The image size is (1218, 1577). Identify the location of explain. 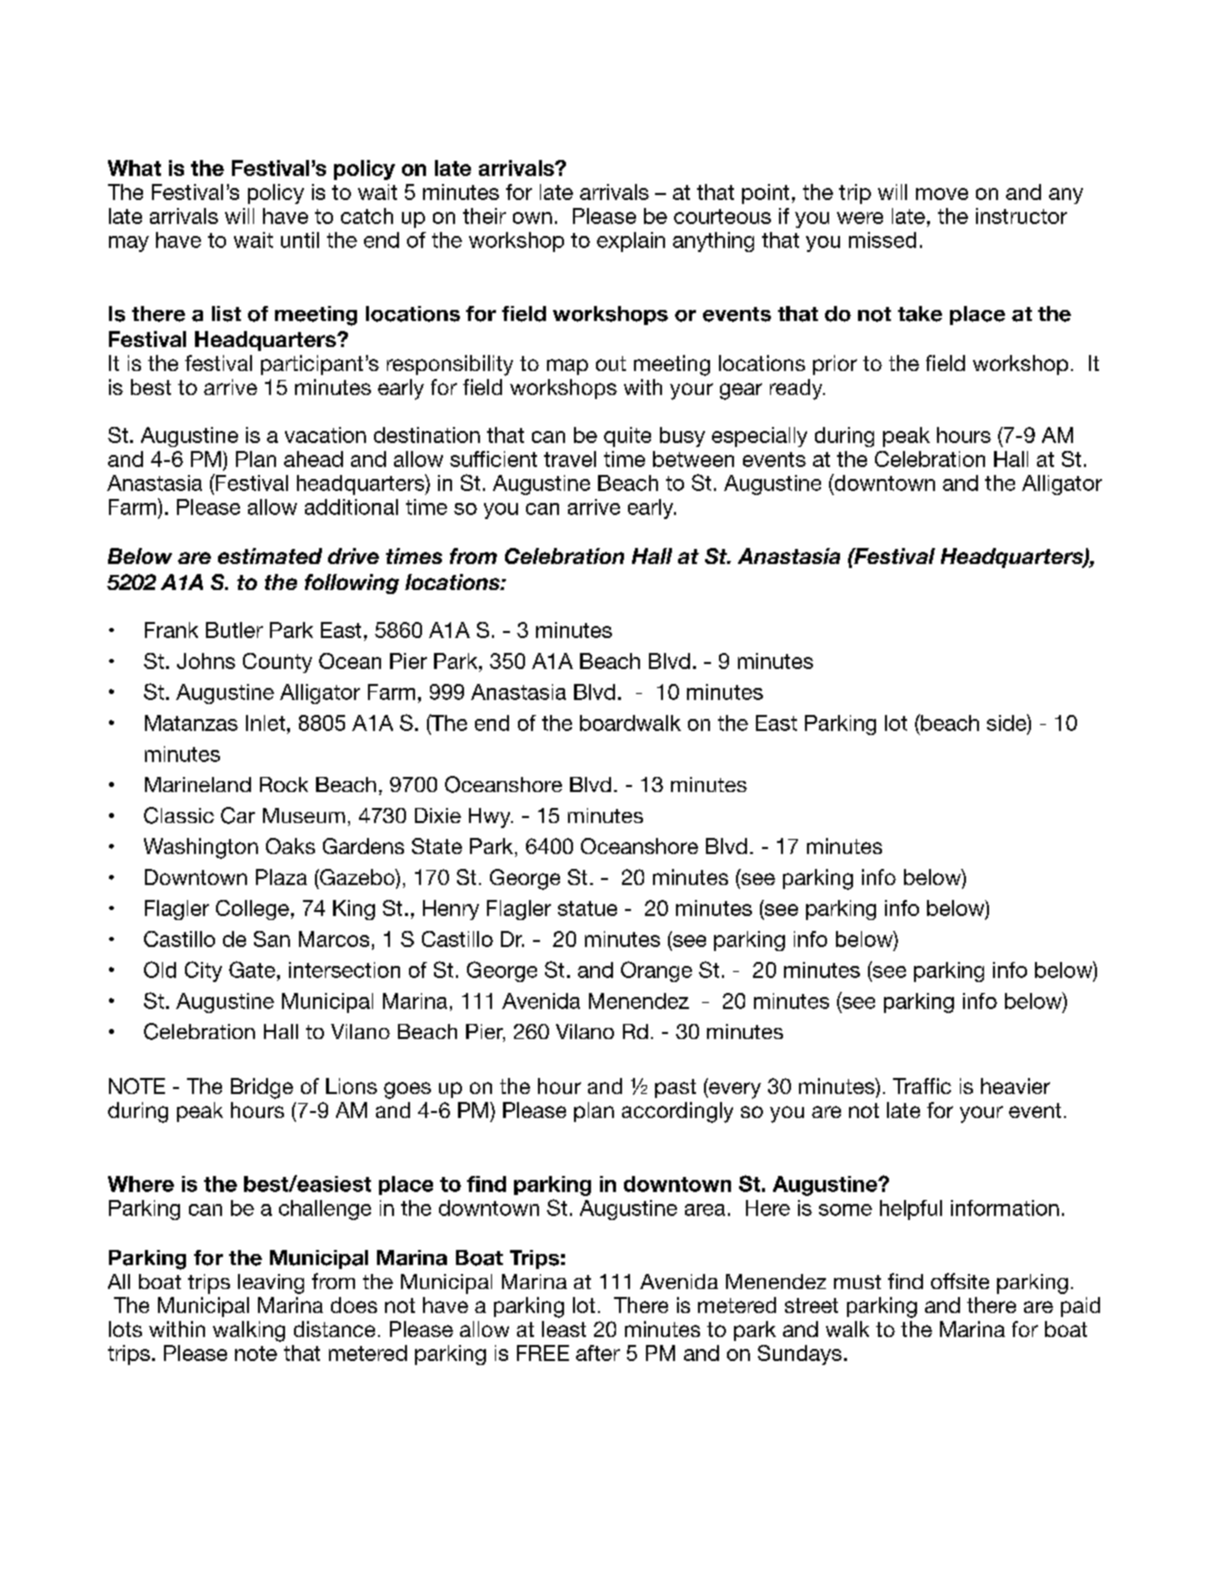
(631, 242).
